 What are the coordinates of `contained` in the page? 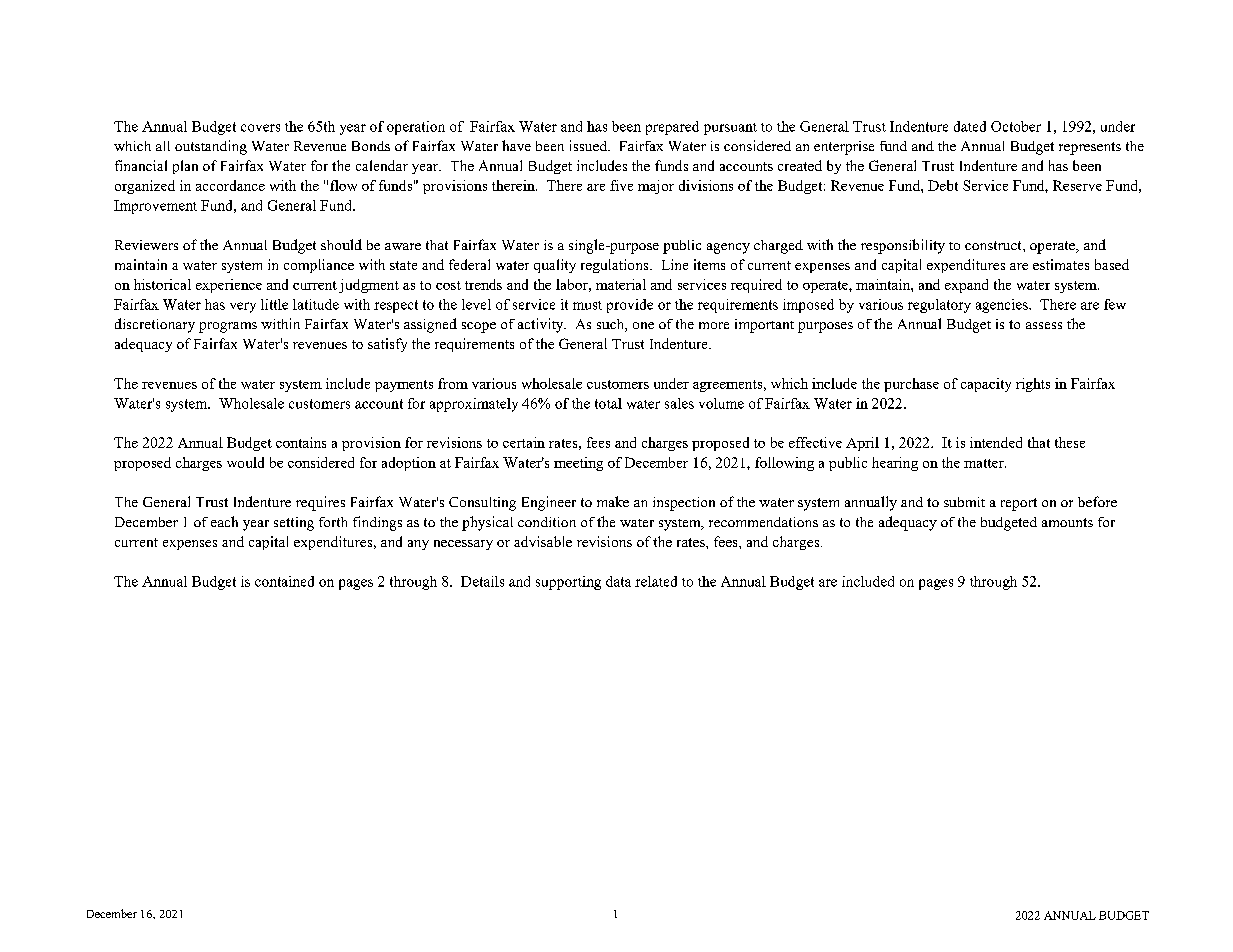 It's located at (284, 581).
